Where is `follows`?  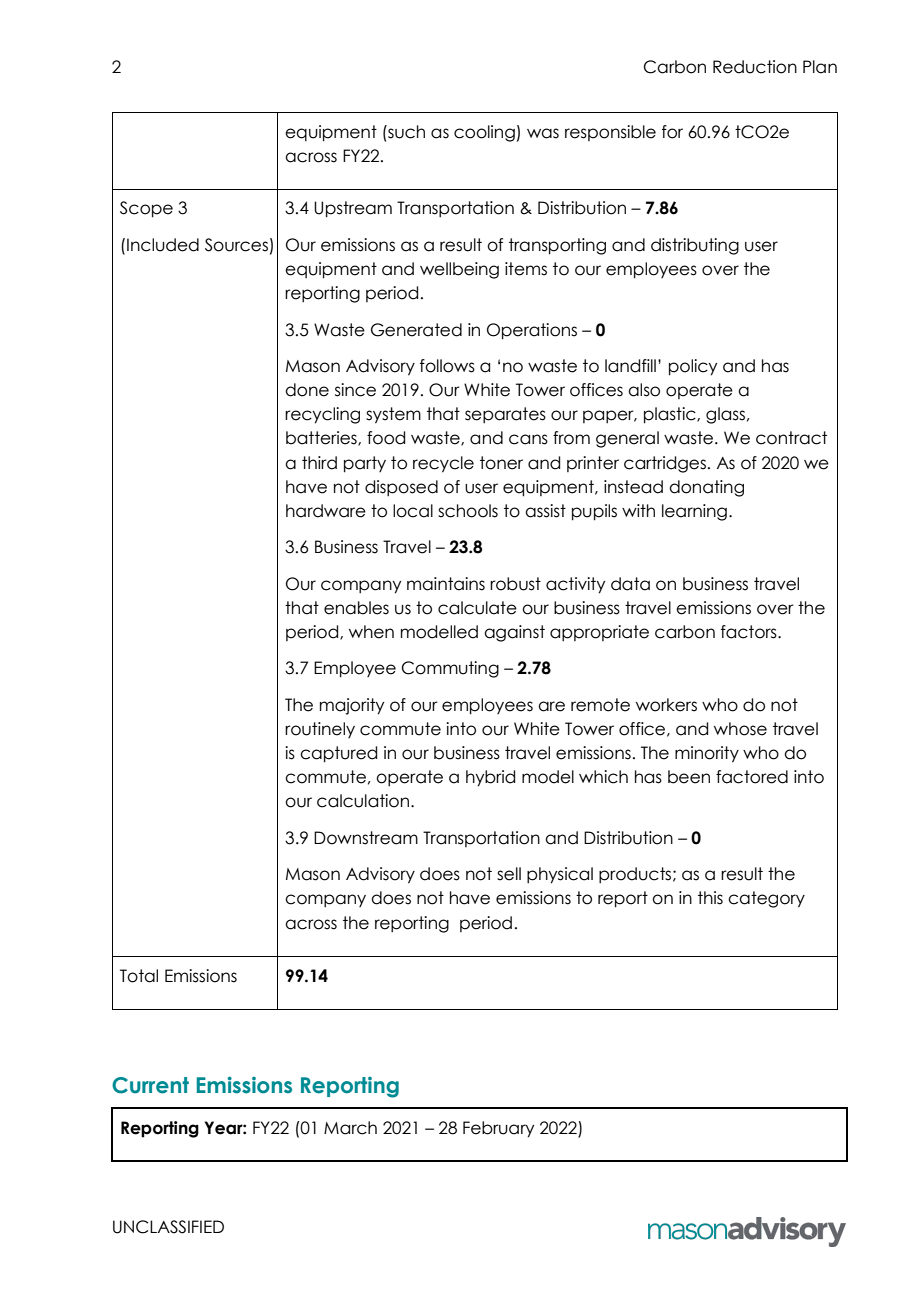 follows is located at coordinates (447, 366).
